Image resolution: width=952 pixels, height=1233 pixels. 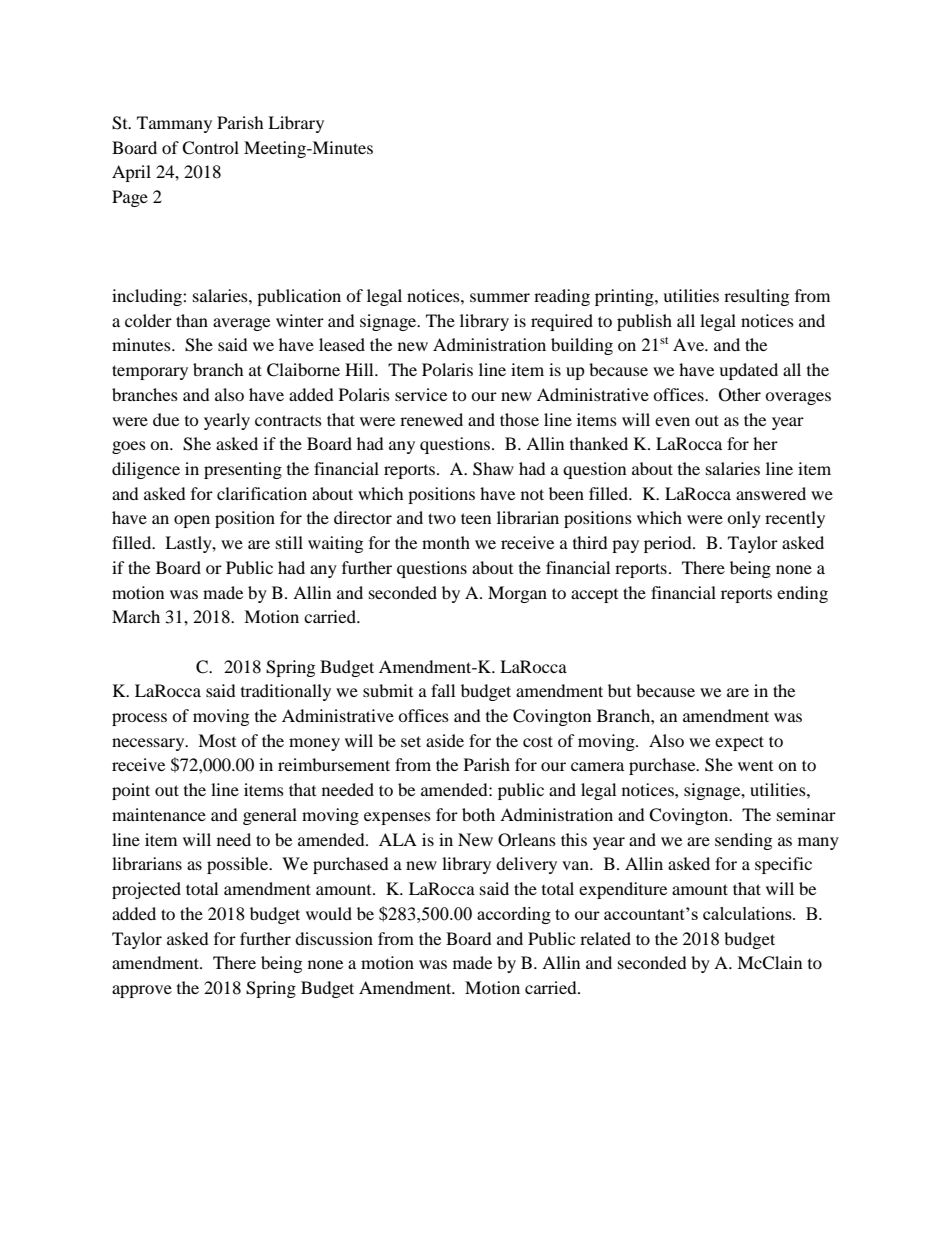 I want to click on approve, so click(x=142, y=991).
